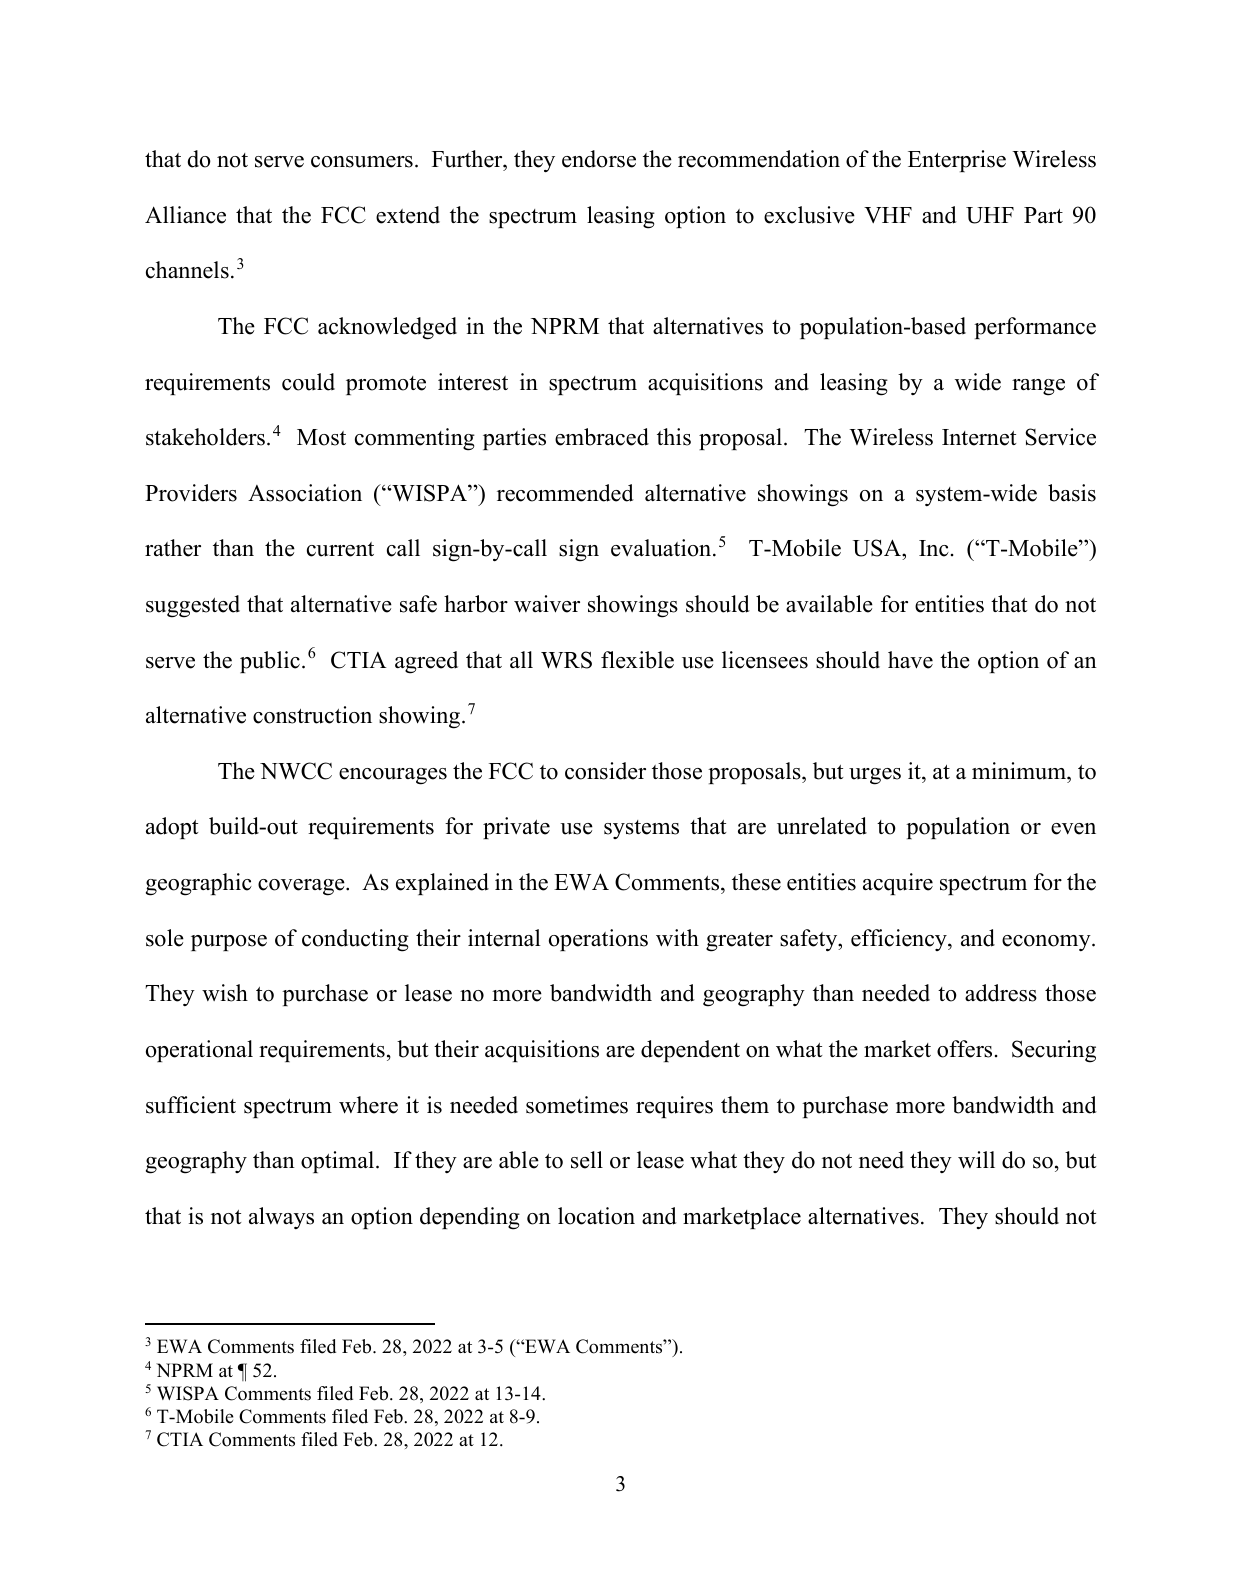  I want to click on flexible, so click(637, 660).
